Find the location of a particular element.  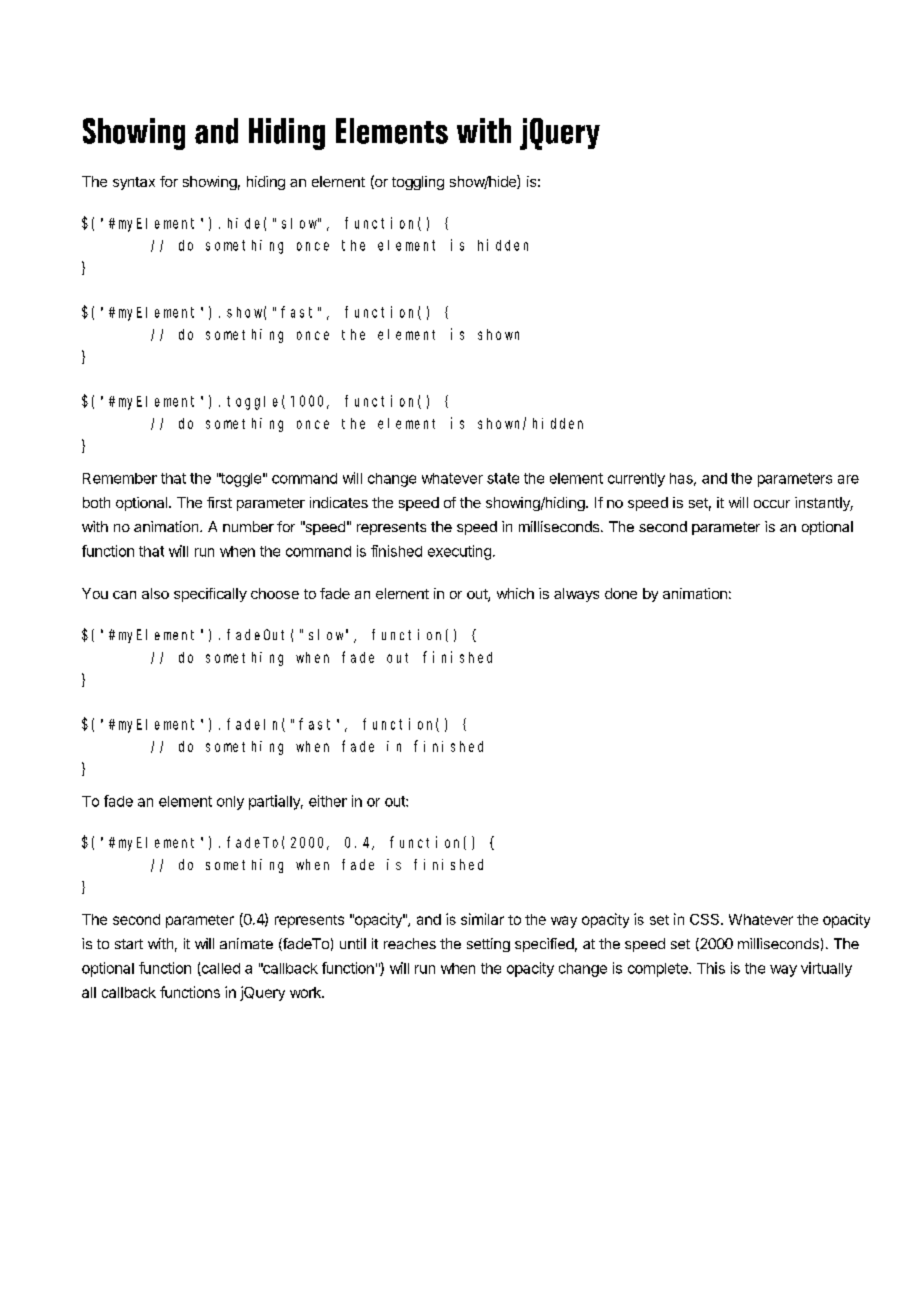

specifically is located at coordinates (210, 595).
